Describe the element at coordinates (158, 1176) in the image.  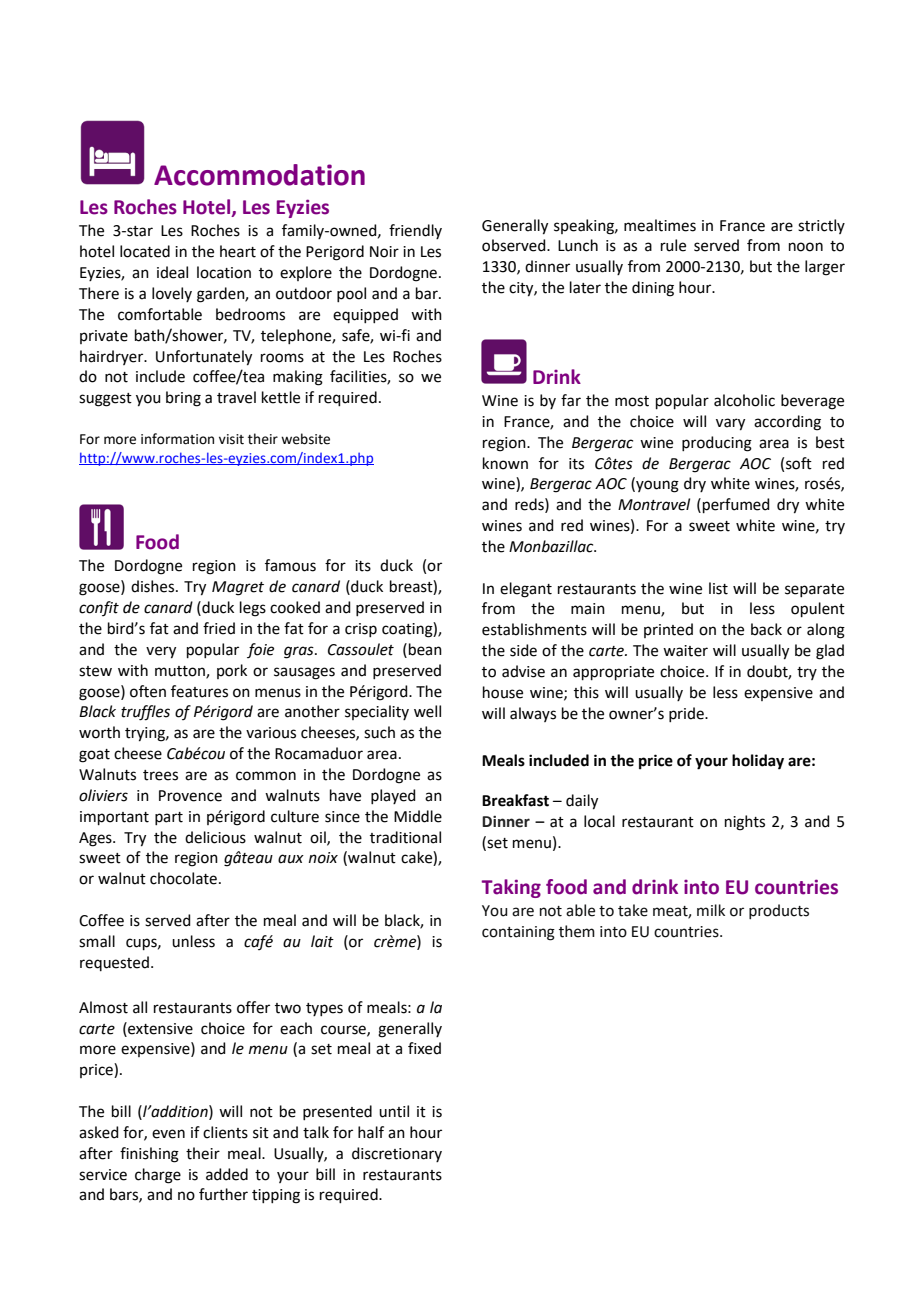
I see `charge` at that location.
